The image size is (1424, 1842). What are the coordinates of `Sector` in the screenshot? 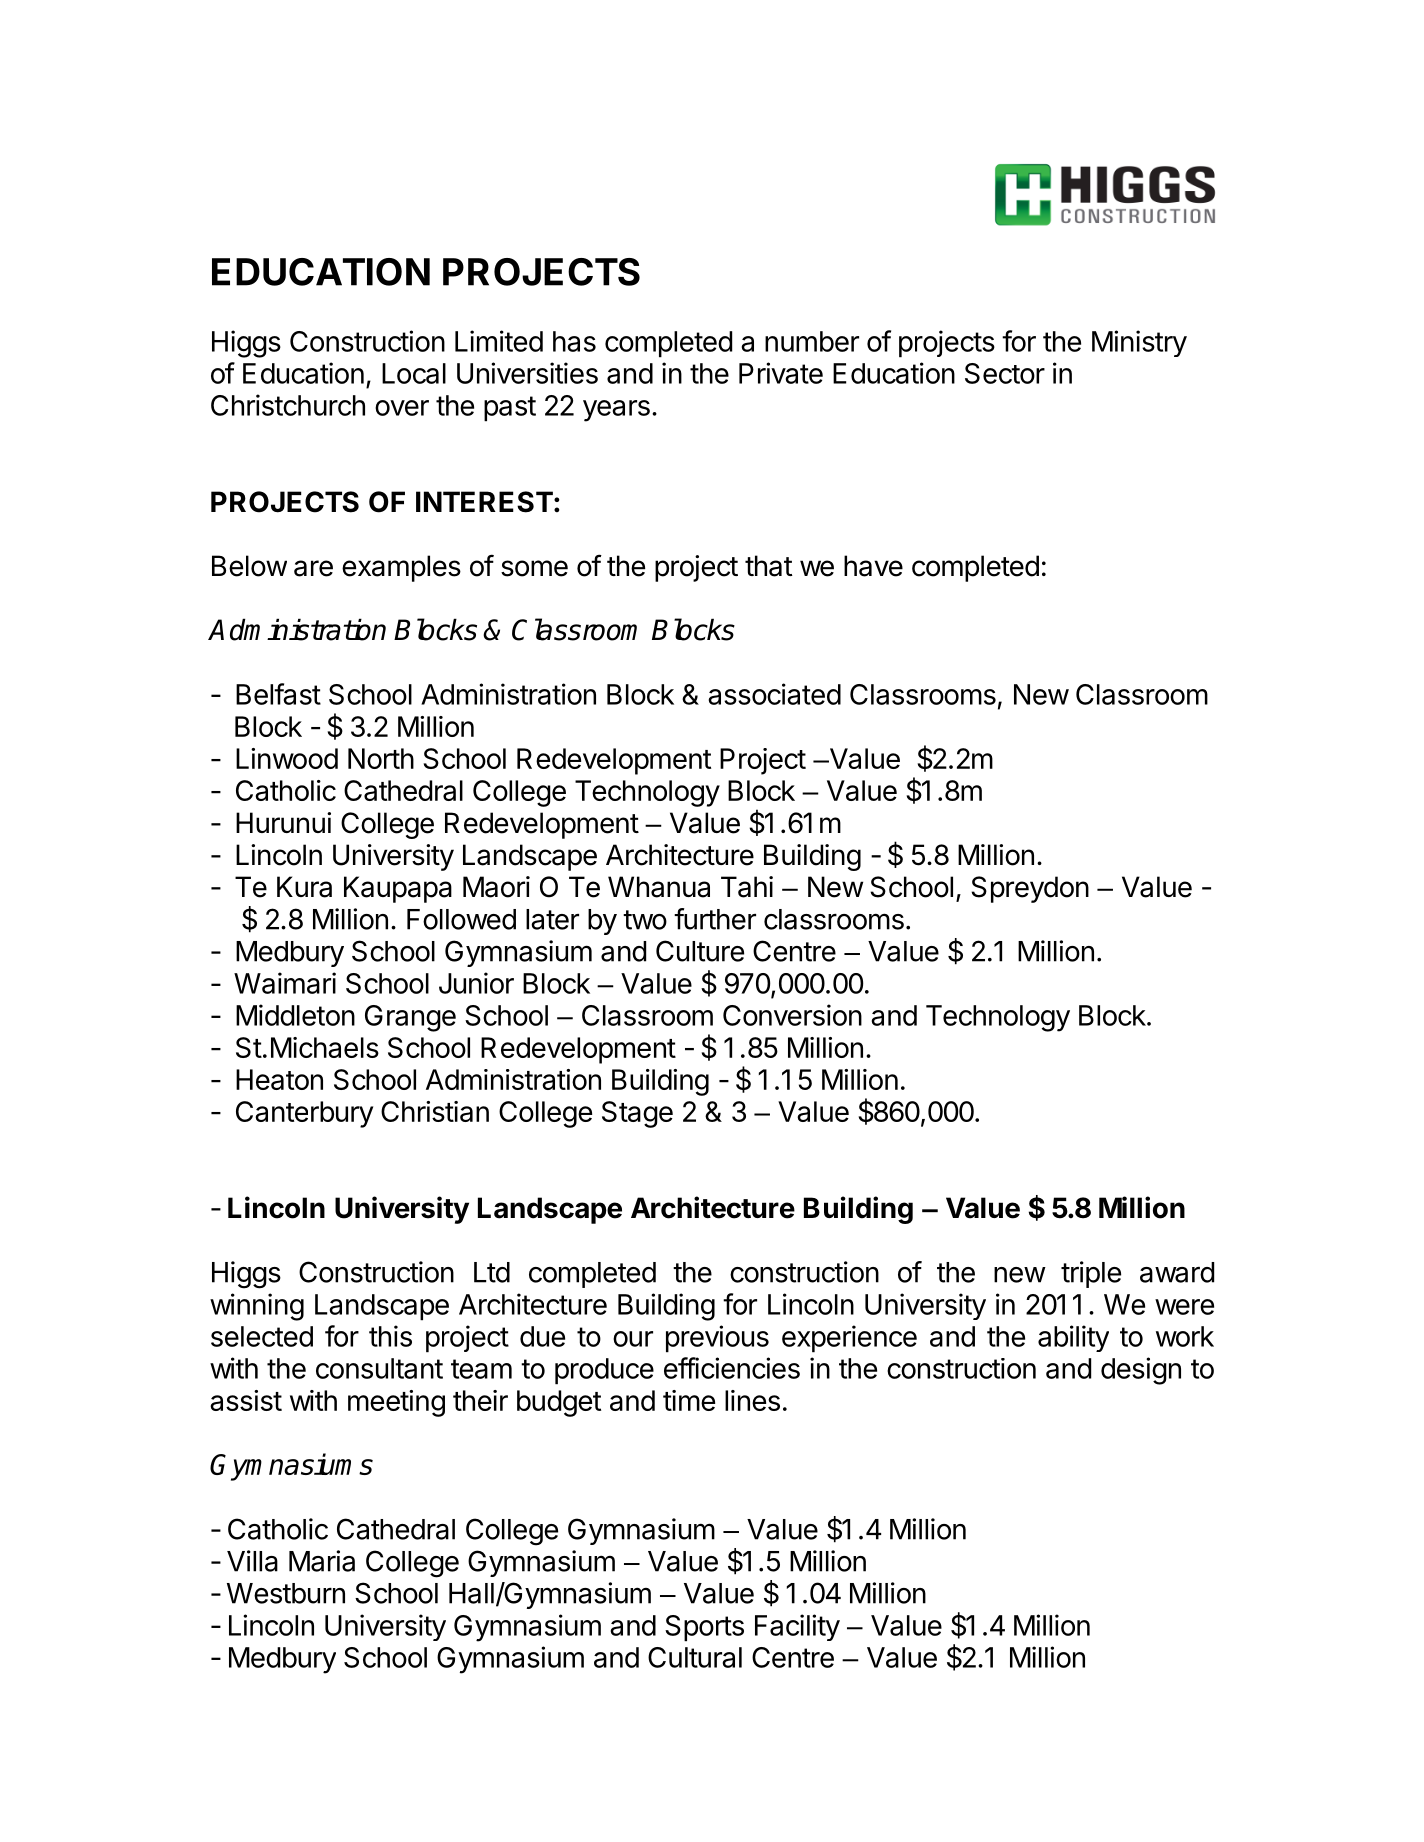 It's located at (1005, 373).
